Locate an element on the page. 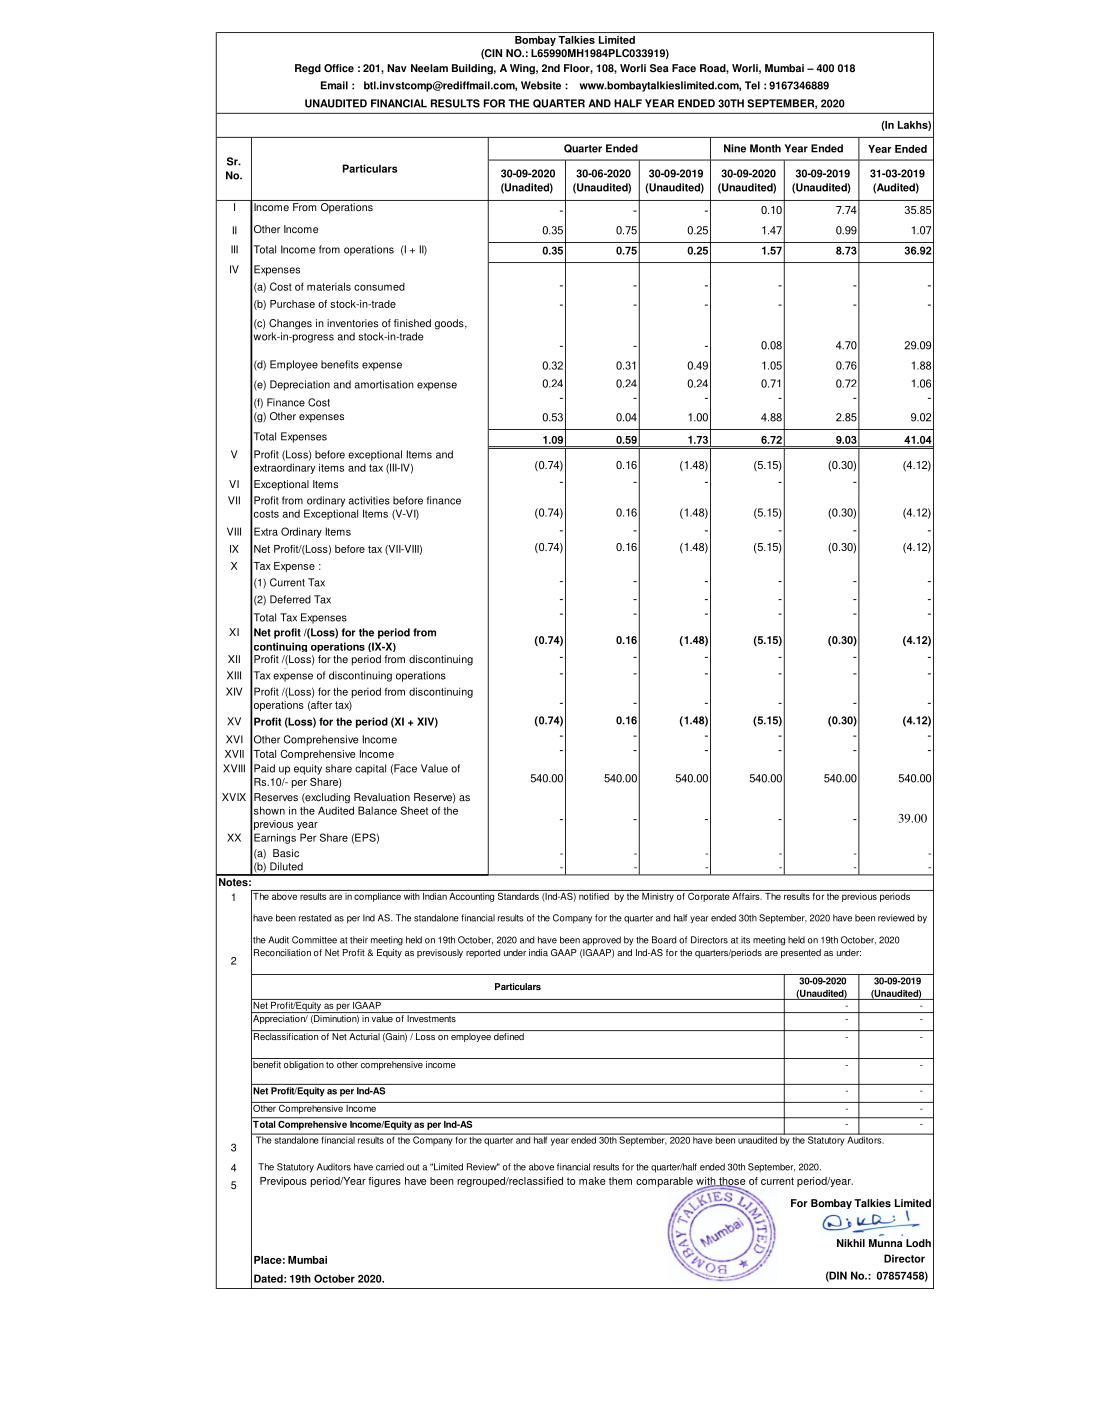 This image has width=1094, height=1416. Tel is located at coordinates (752, 85).
